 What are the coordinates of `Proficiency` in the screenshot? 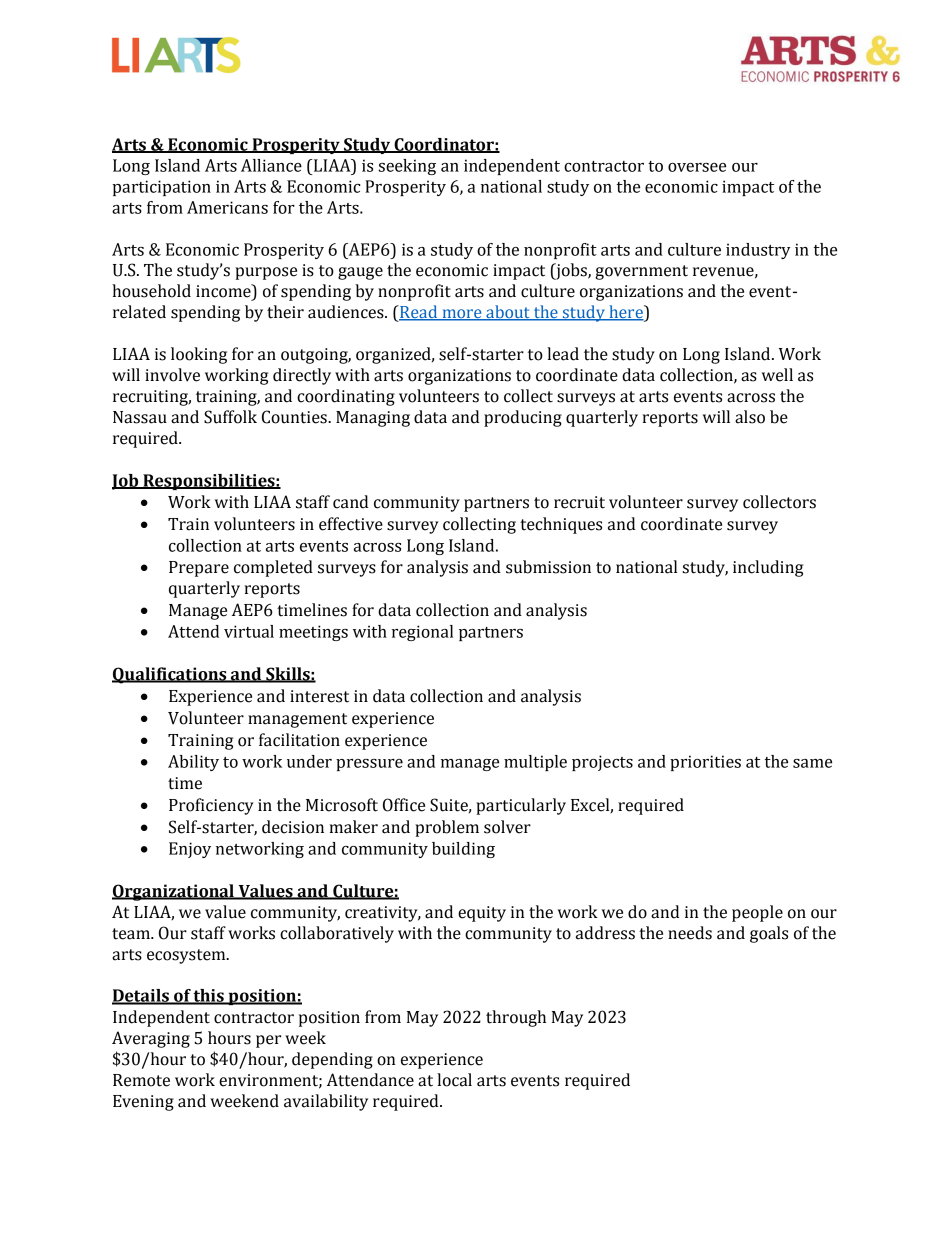 It's located at (211, 806).
